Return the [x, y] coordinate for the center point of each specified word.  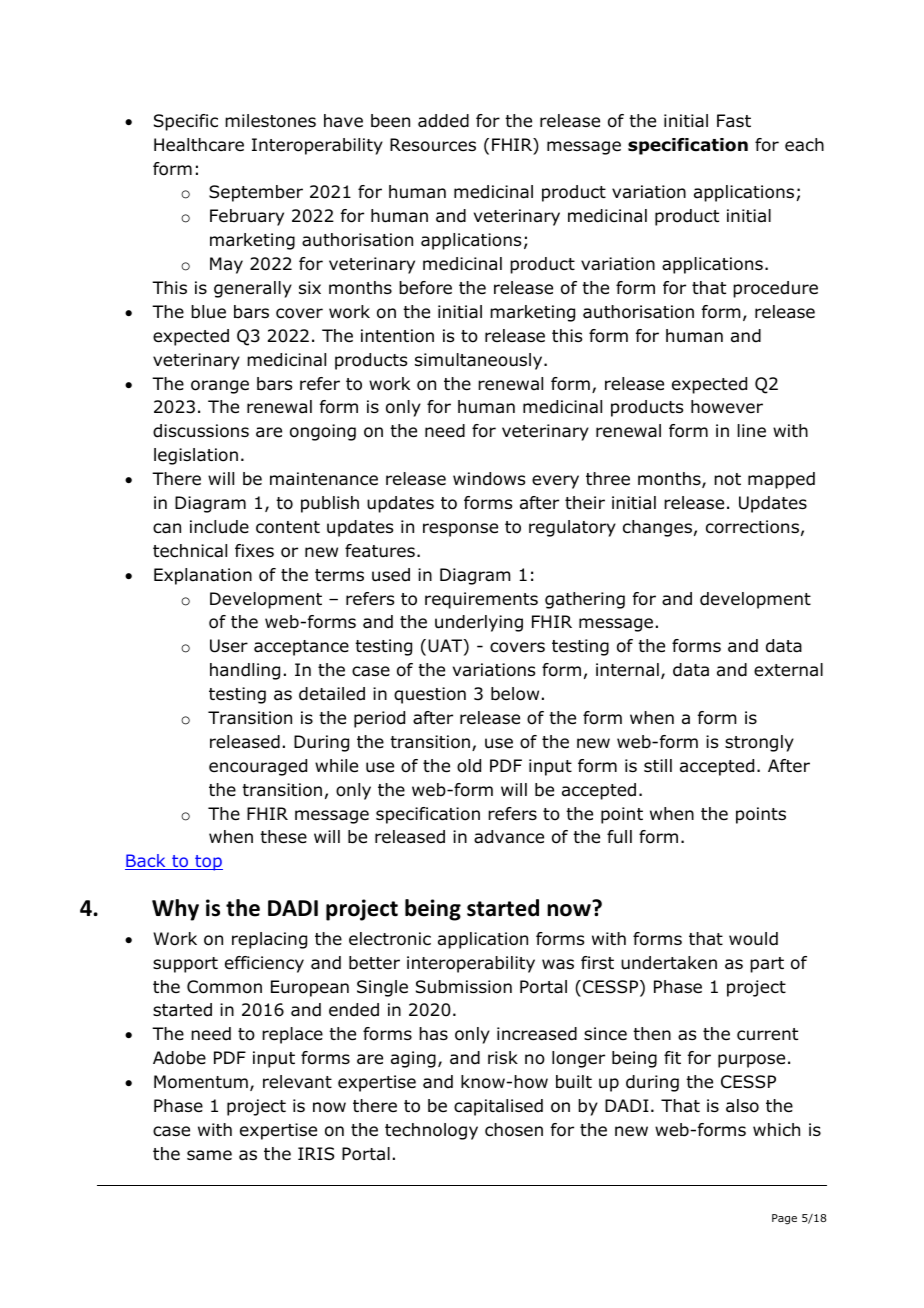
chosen [514, 1130]
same [209, 1155]
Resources [433, 145]
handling [245, 671]
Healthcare [199, 145]
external [788, 670]
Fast [734, 121]
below [515, 694]
